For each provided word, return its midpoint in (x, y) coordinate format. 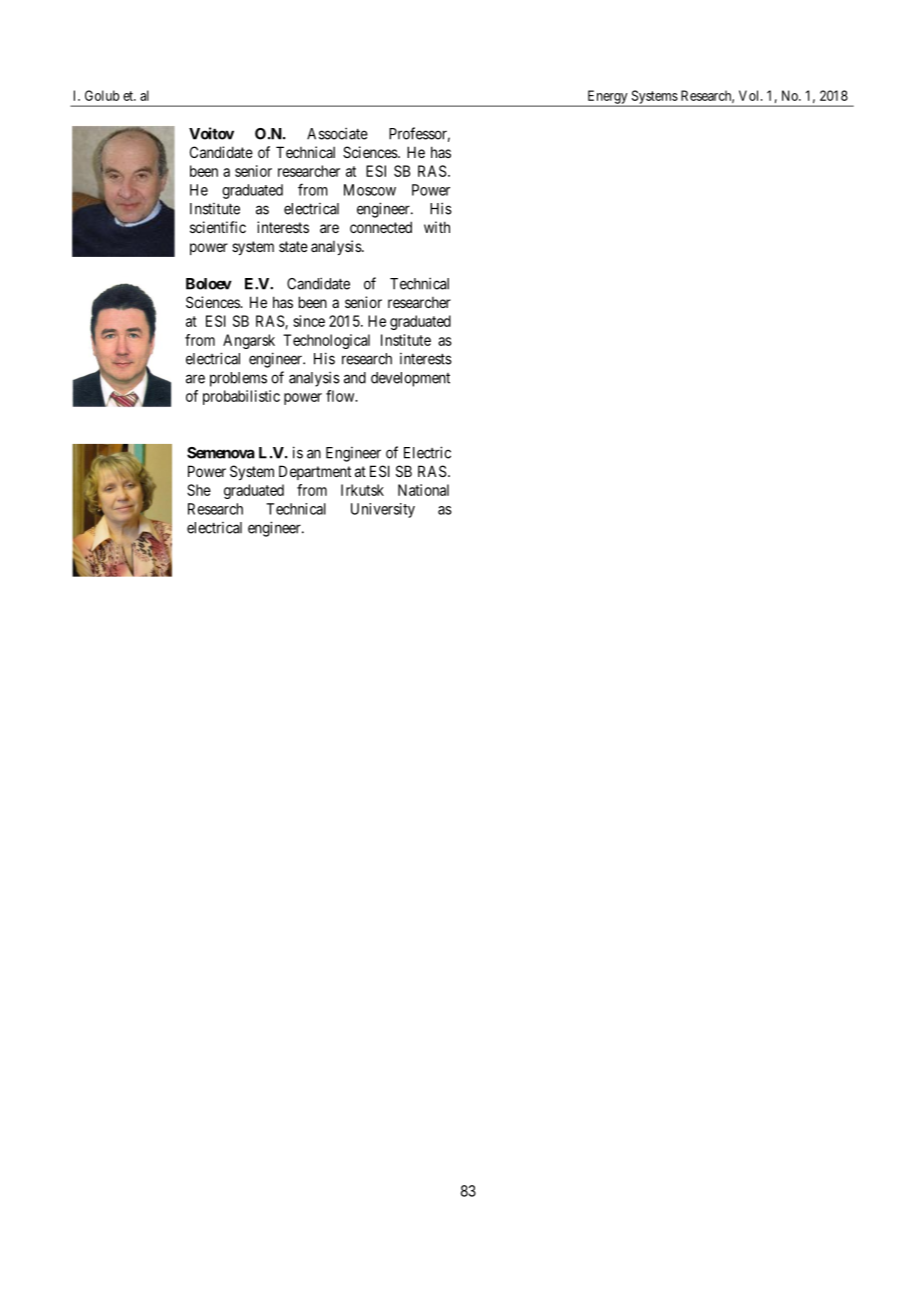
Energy (607, 98)
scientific (218, 227)
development (410, 379)
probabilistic (241, 397)
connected (381, 227)
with (437, 227)
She (199, 490)
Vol (750, 95)
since (309, 321)
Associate (337, 133)
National (423, 490)
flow (341, 396)
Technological (326, 341)
